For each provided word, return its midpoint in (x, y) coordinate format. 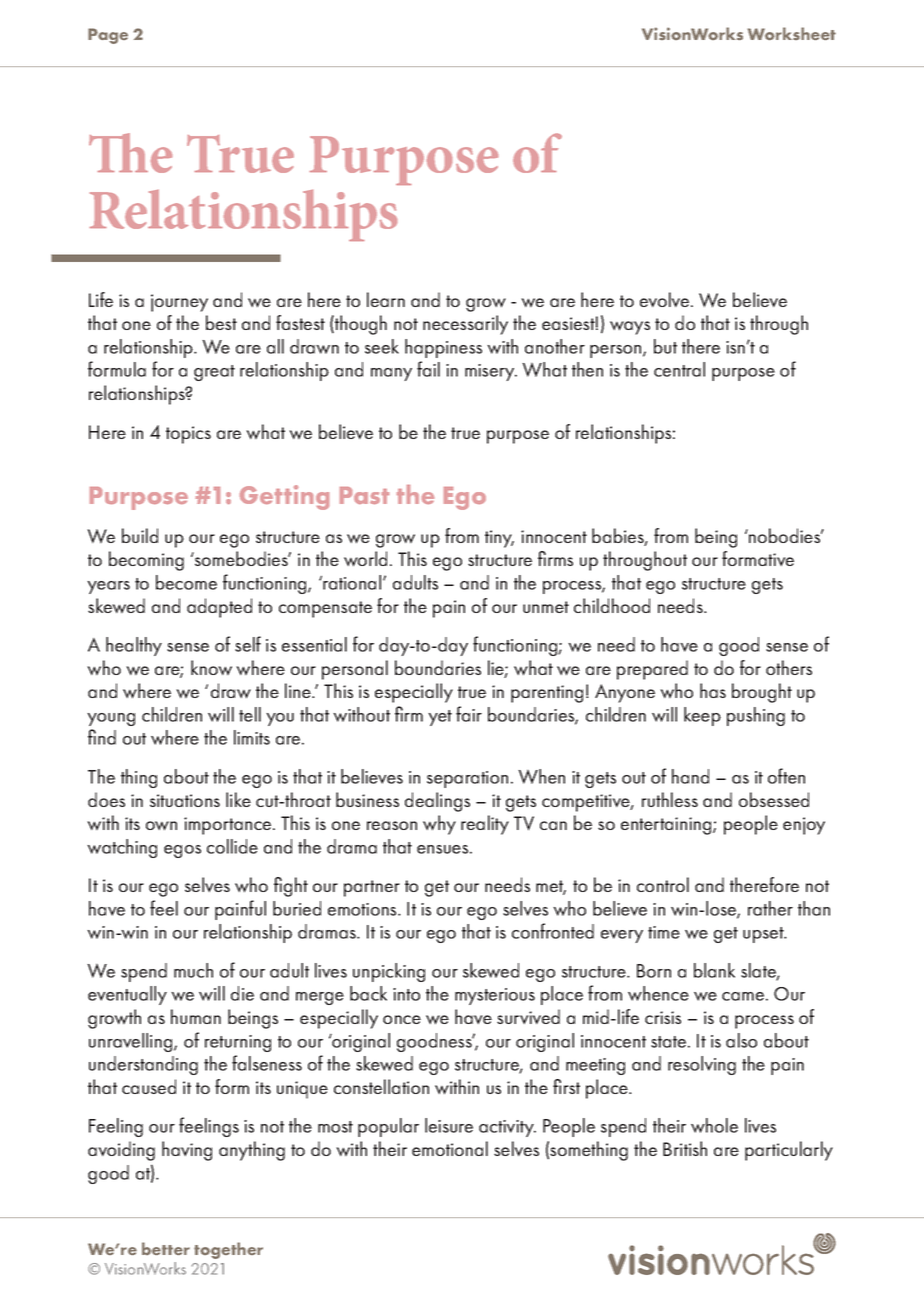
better (166, 1249)
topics (188, 435)
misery (491, 372)
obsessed (774, 799)
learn (386, 299)
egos (182, 851)
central (679, 369)
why (439, 825)
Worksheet (792, 34)
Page (108, 36)
